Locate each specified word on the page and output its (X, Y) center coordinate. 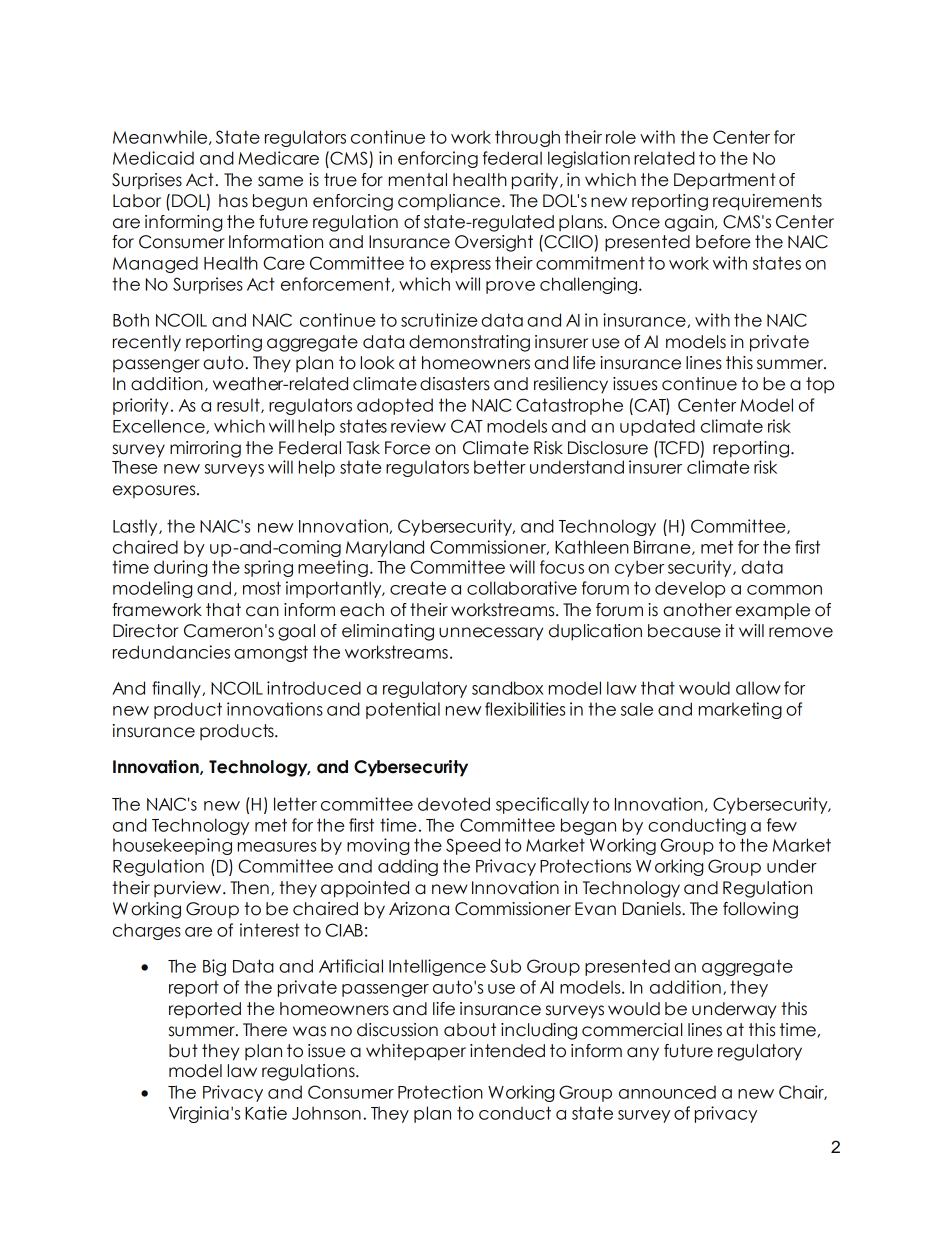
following (760, 910)
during (180, 568)
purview (189, 889)
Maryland (385, 548)
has (233, 201)
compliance (449, 202)
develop (690, 589)
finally (177, 689)
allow (758, 688)
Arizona (419, 909)
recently (147, 343)
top (820, 385)
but (183, 1051)
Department (725, 181)
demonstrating (469, 343)
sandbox (508, 688)
